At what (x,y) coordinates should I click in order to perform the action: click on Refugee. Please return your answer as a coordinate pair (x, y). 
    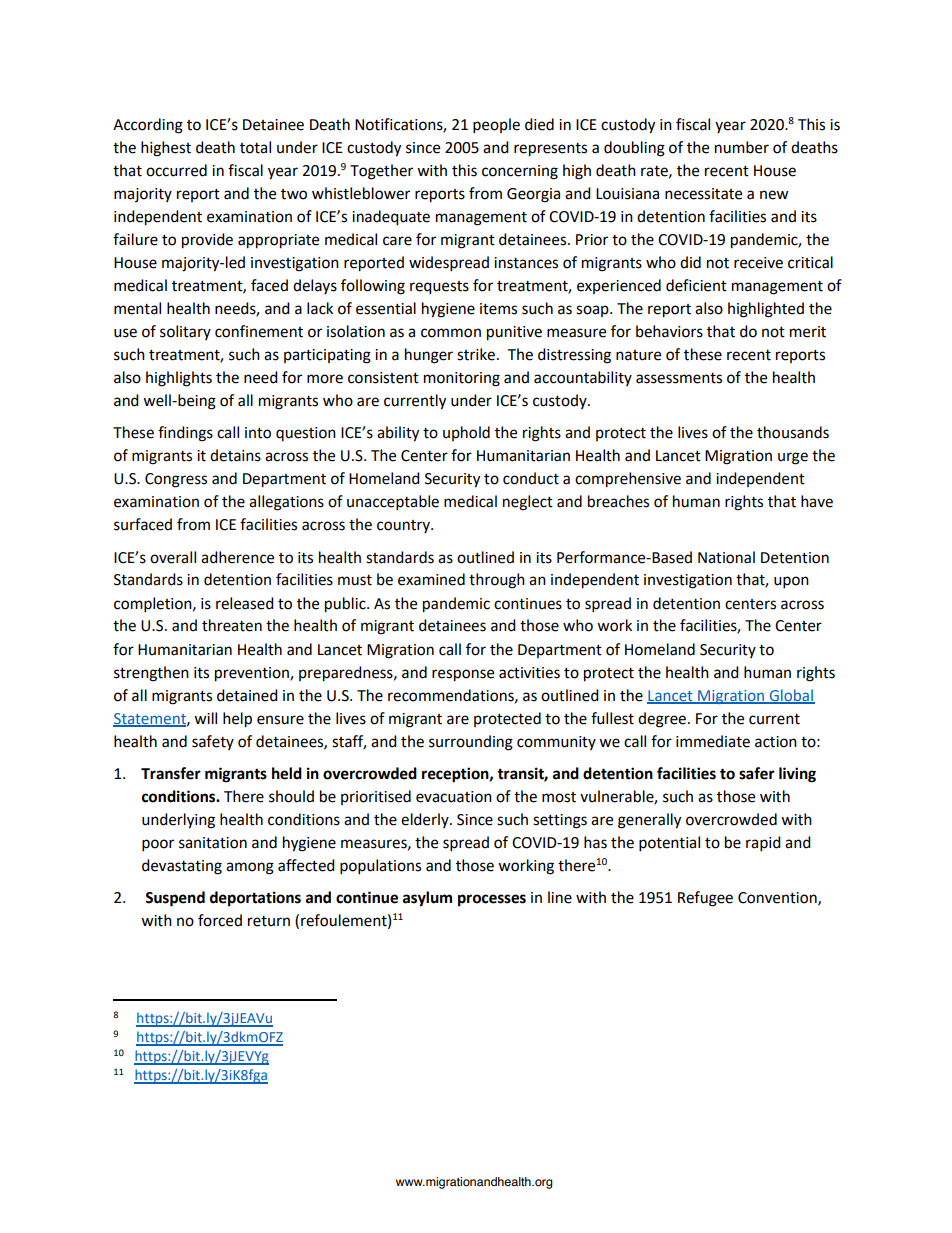
    Looking at the image, I should click on (705, 899).
